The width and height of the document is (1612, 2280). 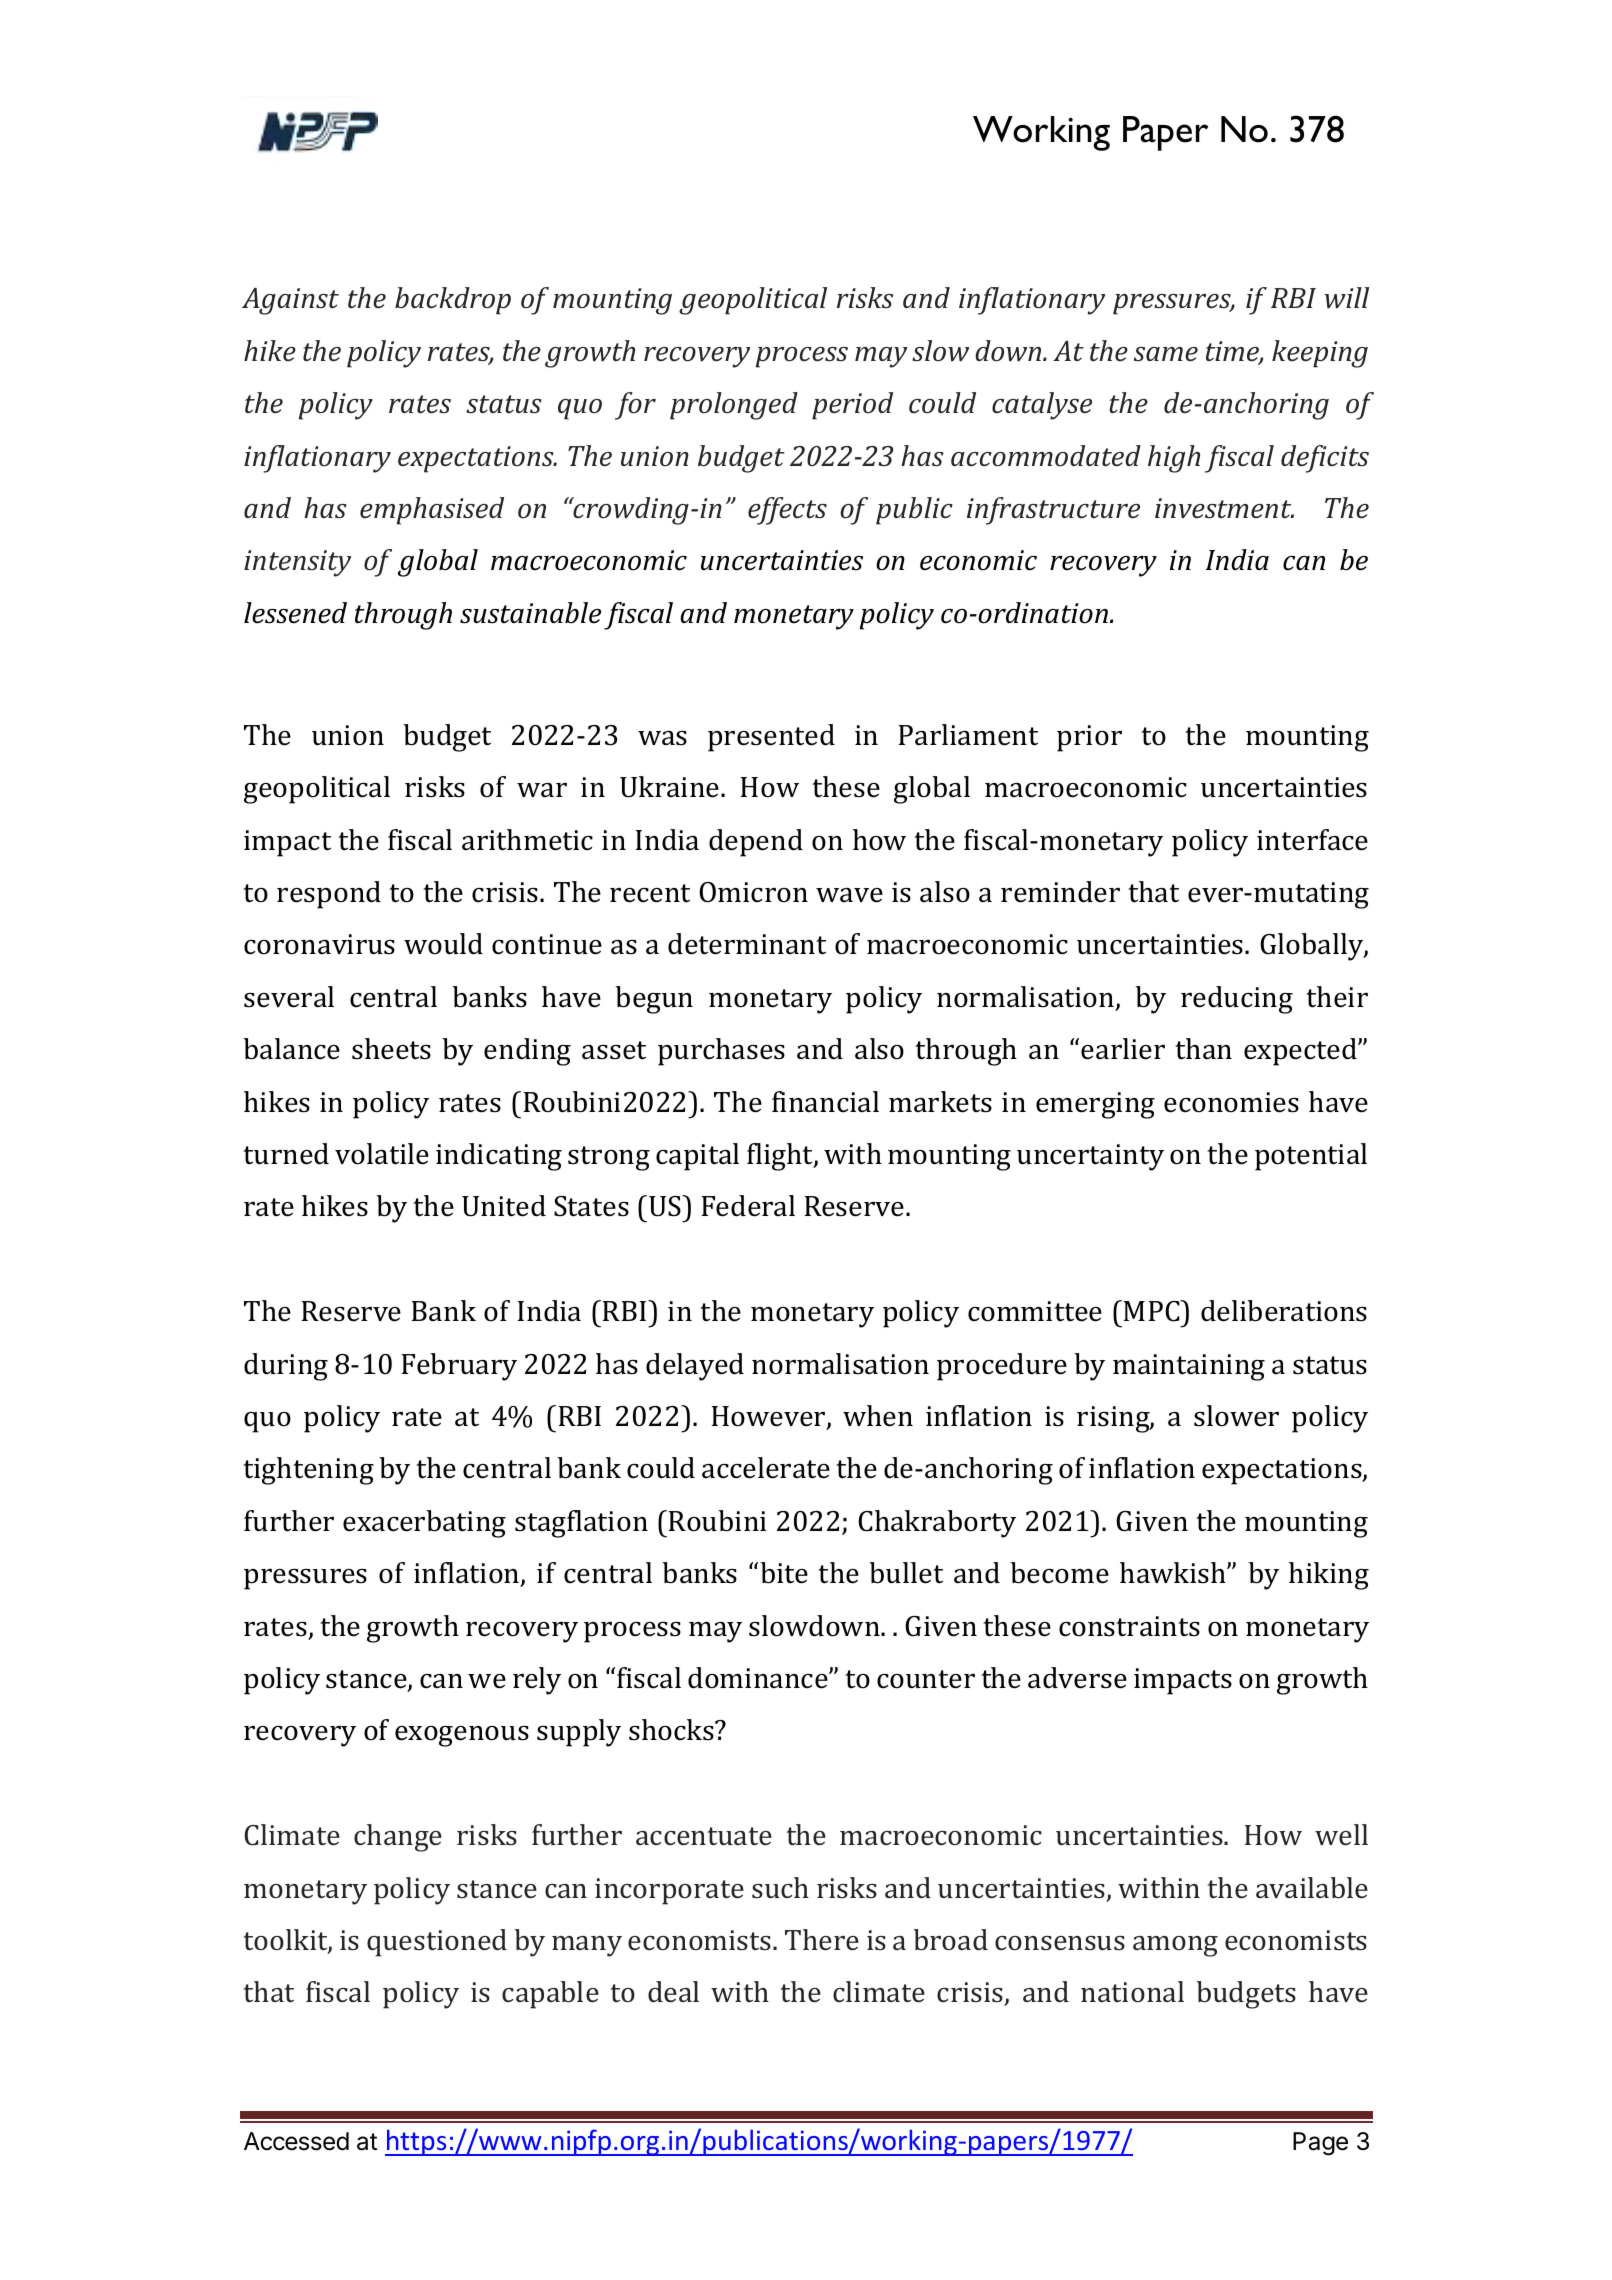 What do you see at coordinates (296, 2141) in the document?
I see `Accessed` at bounding box center [296, 2141].
